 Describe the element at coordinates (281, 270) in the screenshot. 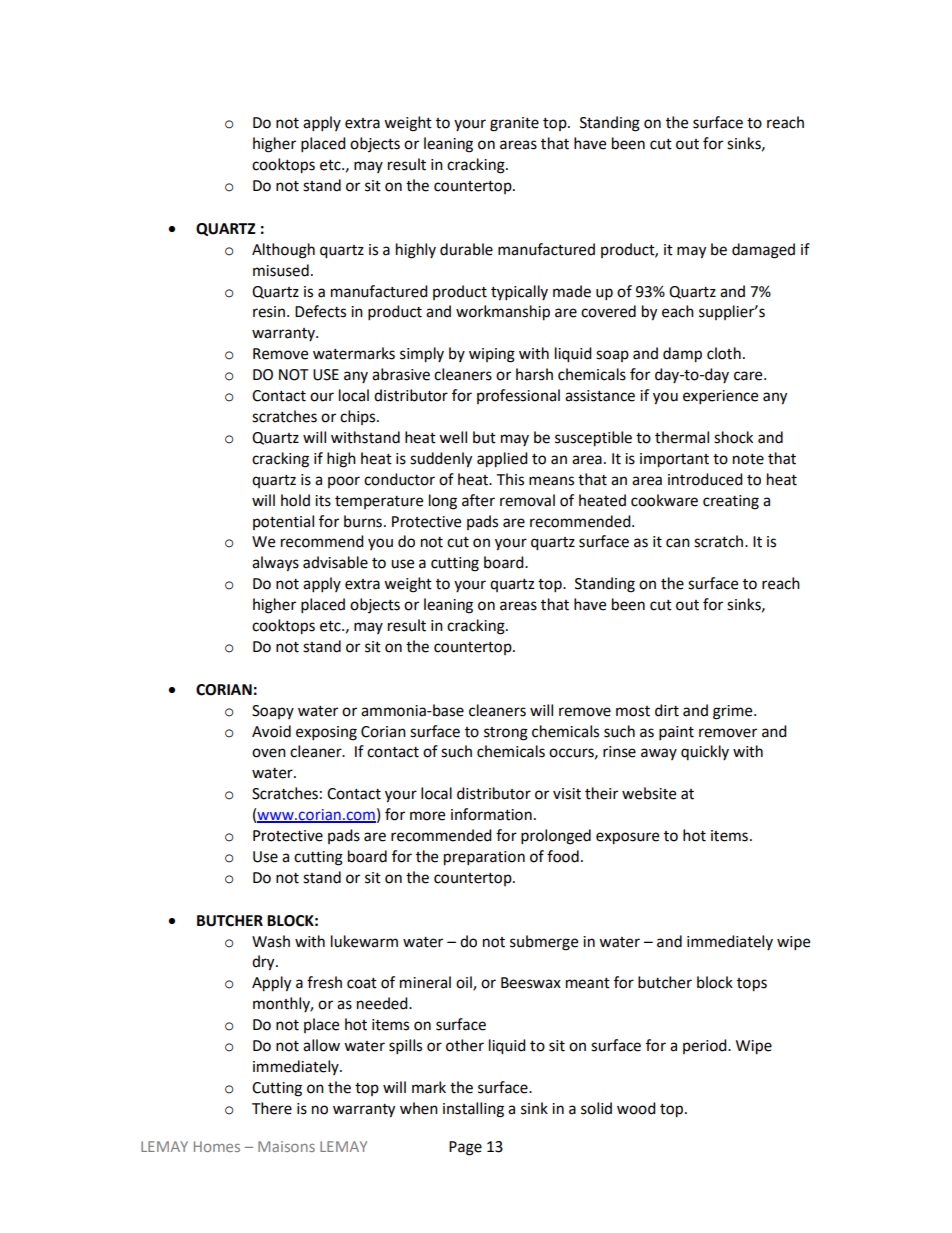

I see `misused` at that location.
